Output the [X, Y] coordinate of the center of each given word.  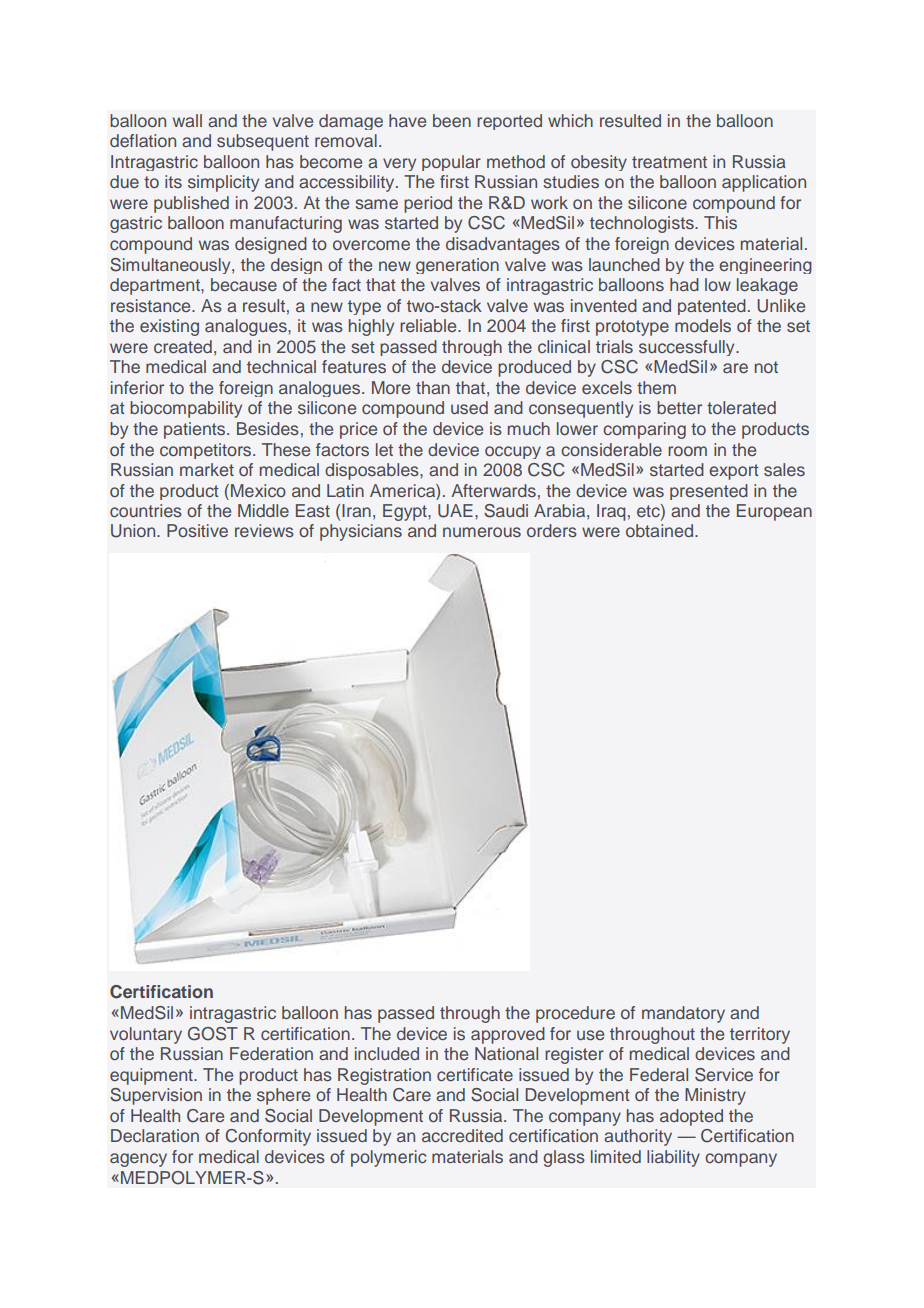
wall [187, 120]
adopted [691, 1117]
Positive [197, 530]
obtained [661, 530]
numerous [482, 532]
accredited [462, 1135]
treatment [669, 162]
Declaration [155, 1135]
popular [451, 163]
